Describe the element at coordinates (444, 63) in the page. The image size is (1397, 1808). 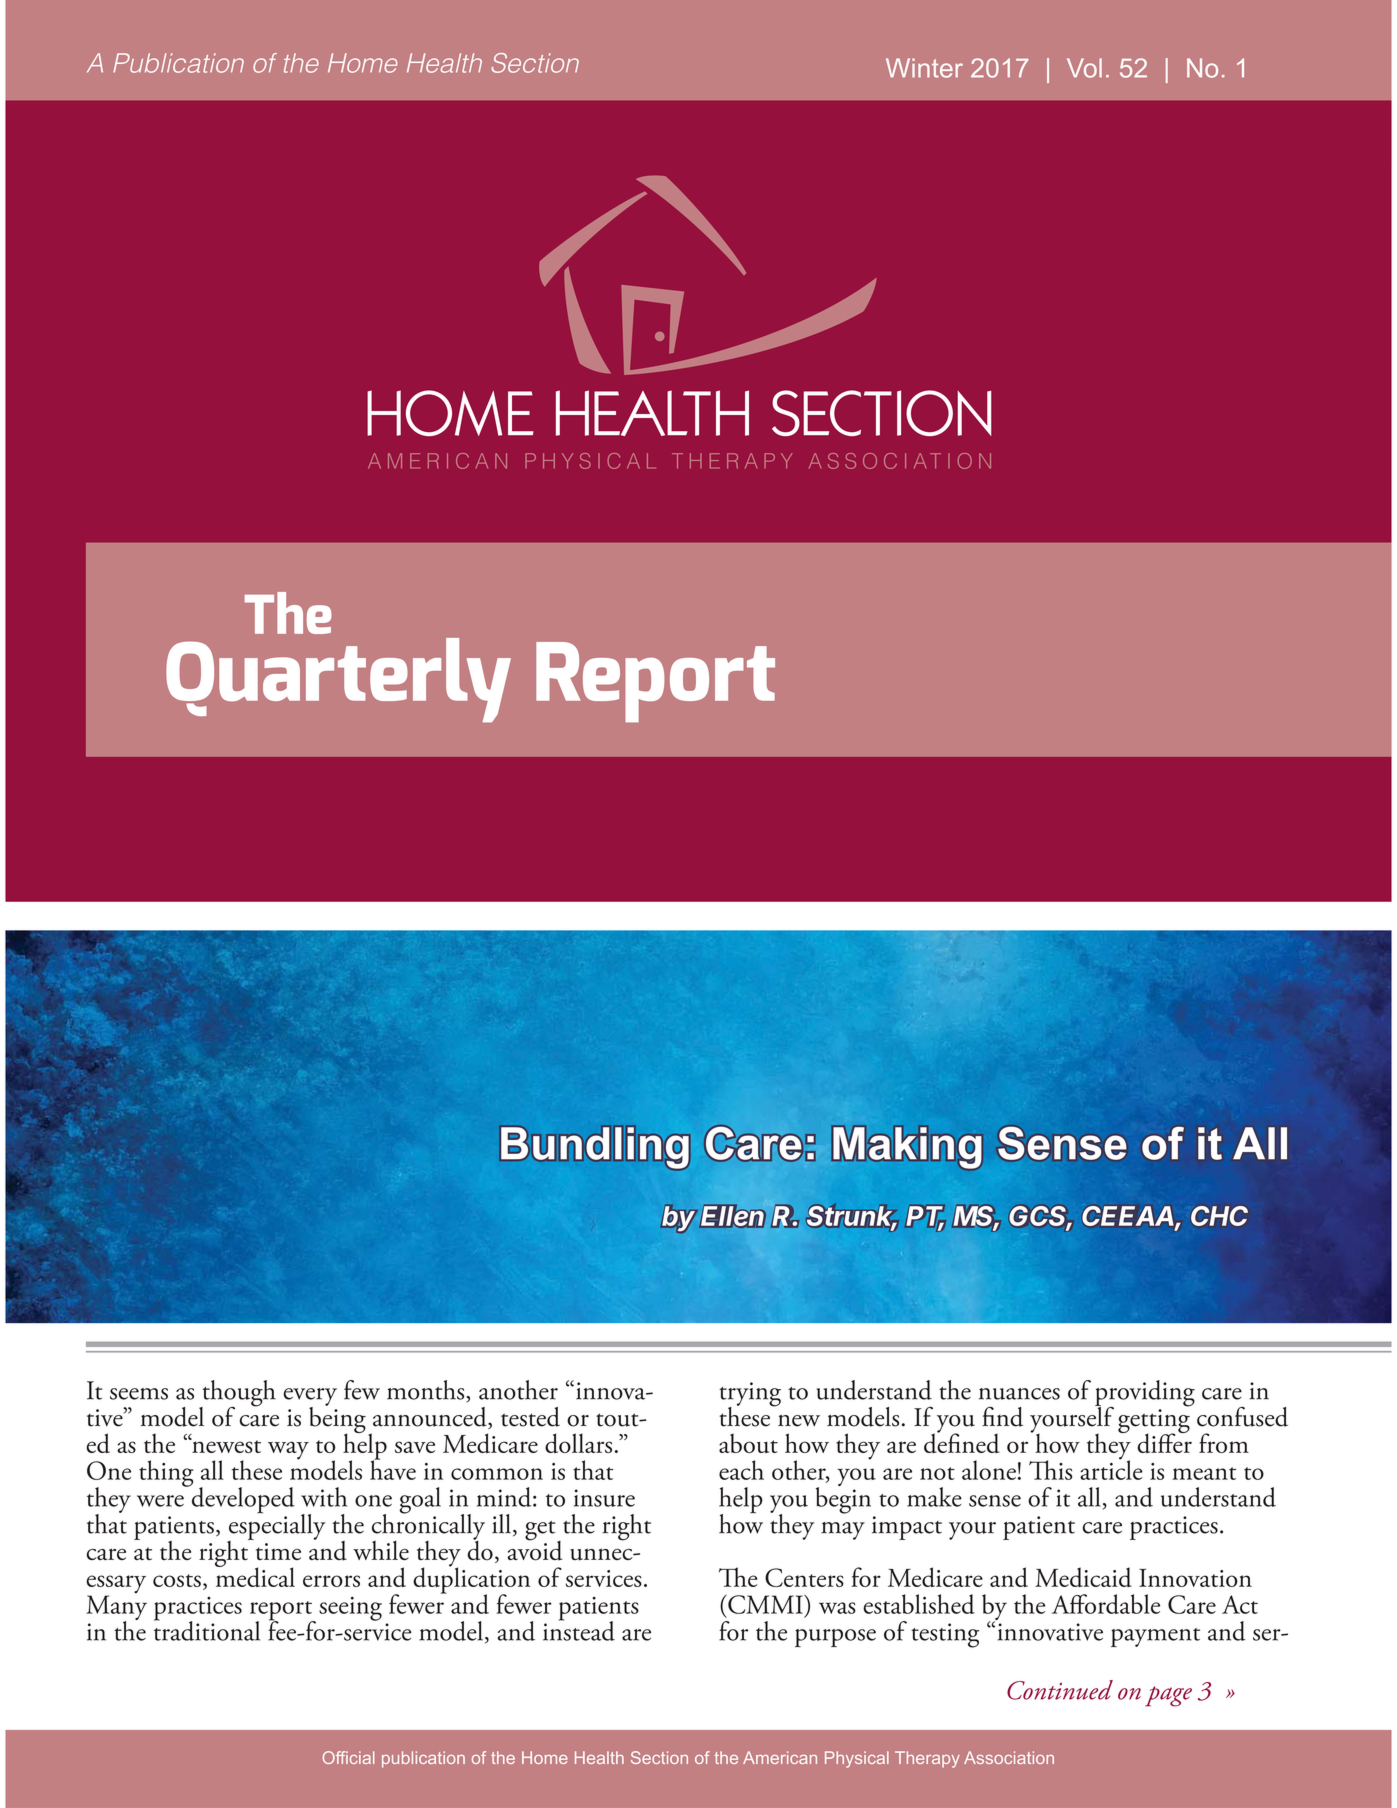
I see `Health` at that location.
